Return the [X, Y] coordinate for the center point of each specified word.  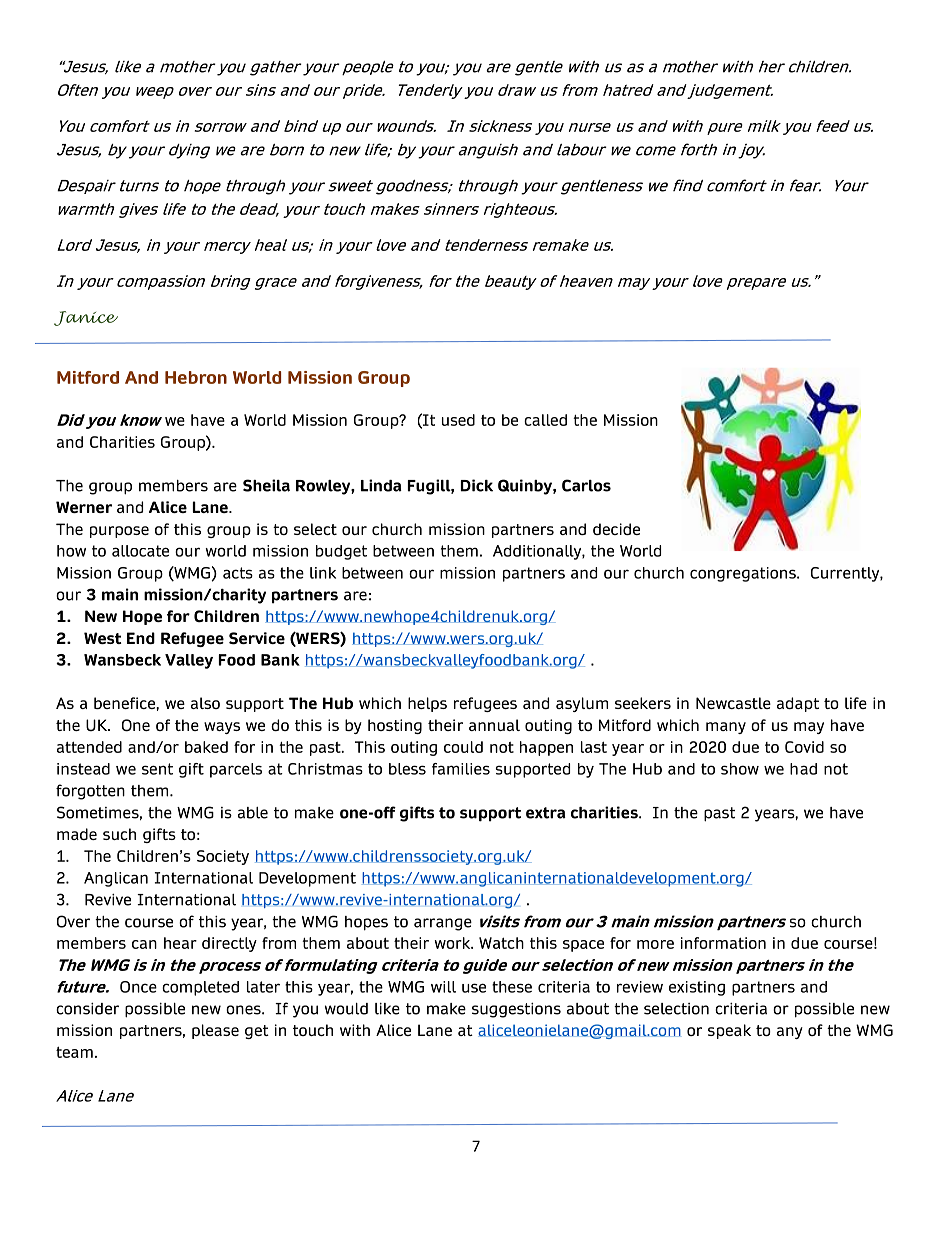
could [463, 747]
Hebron [196, 377]
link [323, 573]
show [740, 769]
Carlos [586, 485]
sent [157, 769]
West [103, 638]
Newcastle [733, 703]
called [545, 420]
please [215, 1031]
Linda [381, 485]
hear [180, 943]
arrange [443, 924]
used [458, 420]
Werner [84, 507]
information [723, 943]
